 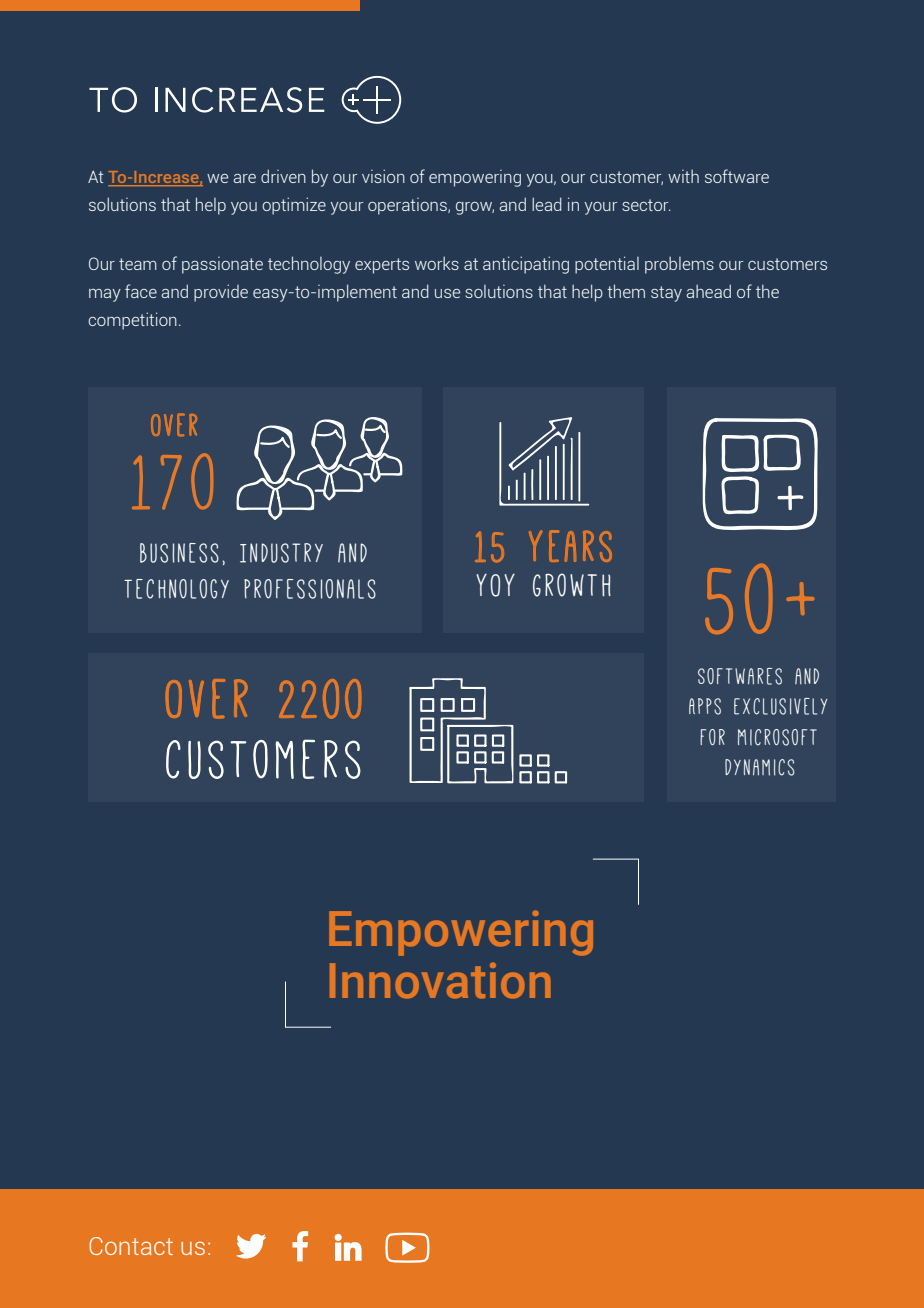 I want to click on sector, so click(x=646, y=205).
